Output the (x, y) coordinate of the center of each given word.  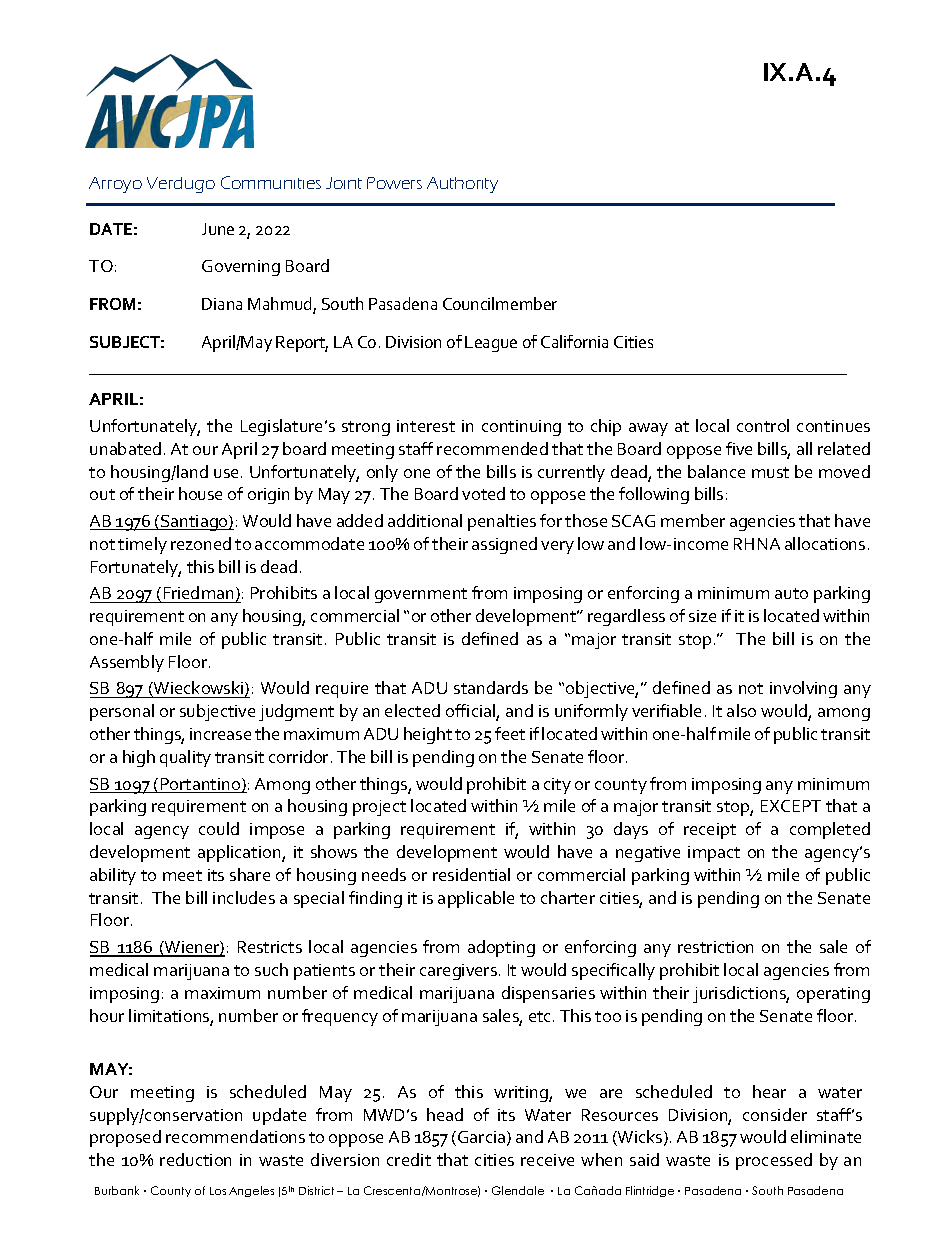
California (574, 341)
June (218, 229)
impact (714, 854)
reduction (195, 1159)
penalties (502, 522)
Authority (462, 185)
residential (471, 874)
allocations (825, 543)
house (200, 493)
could (219, 828)
